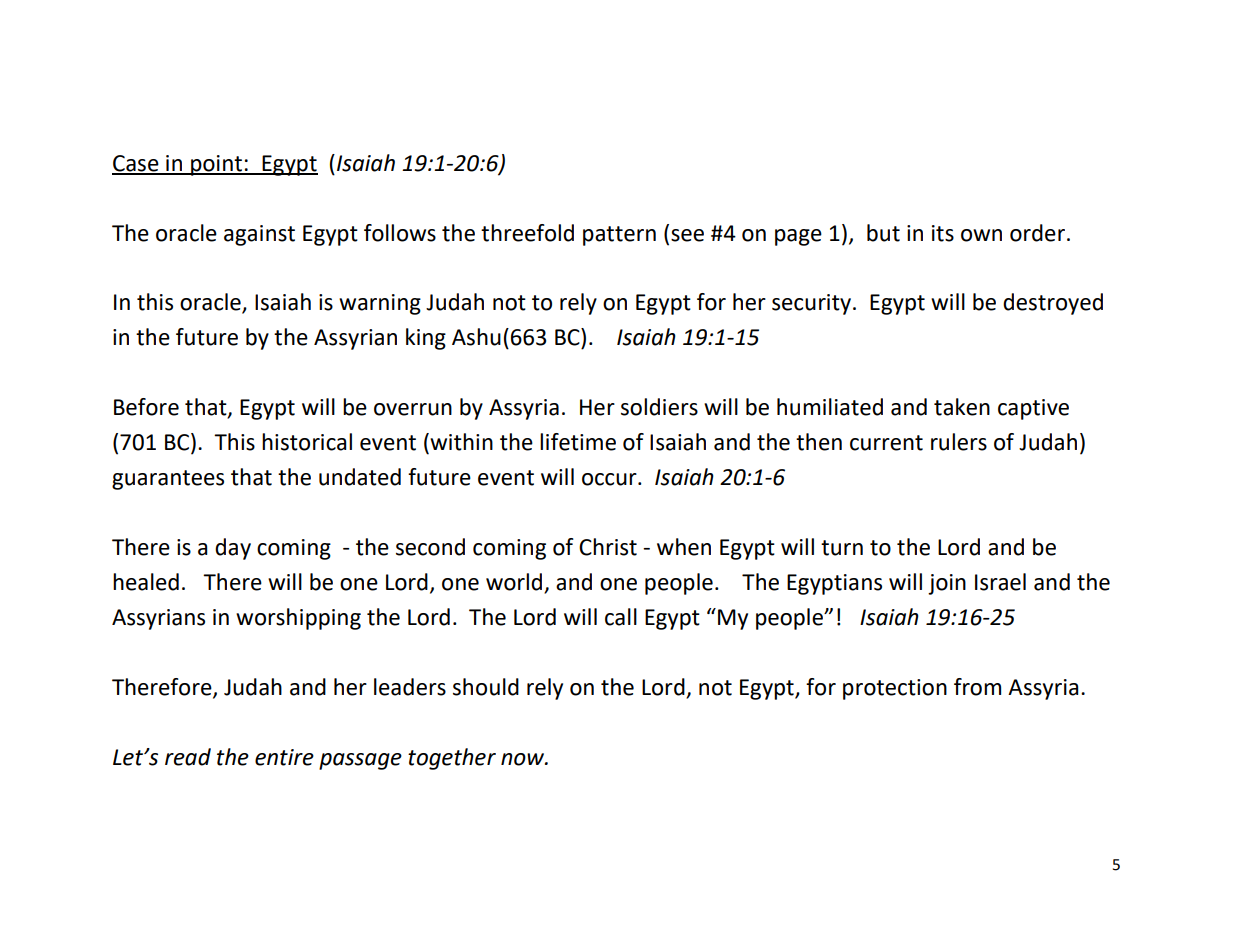  What do you see at coordinates (216, 165) in the screenshot?
I see `point` at bounding box center [216, 165].
